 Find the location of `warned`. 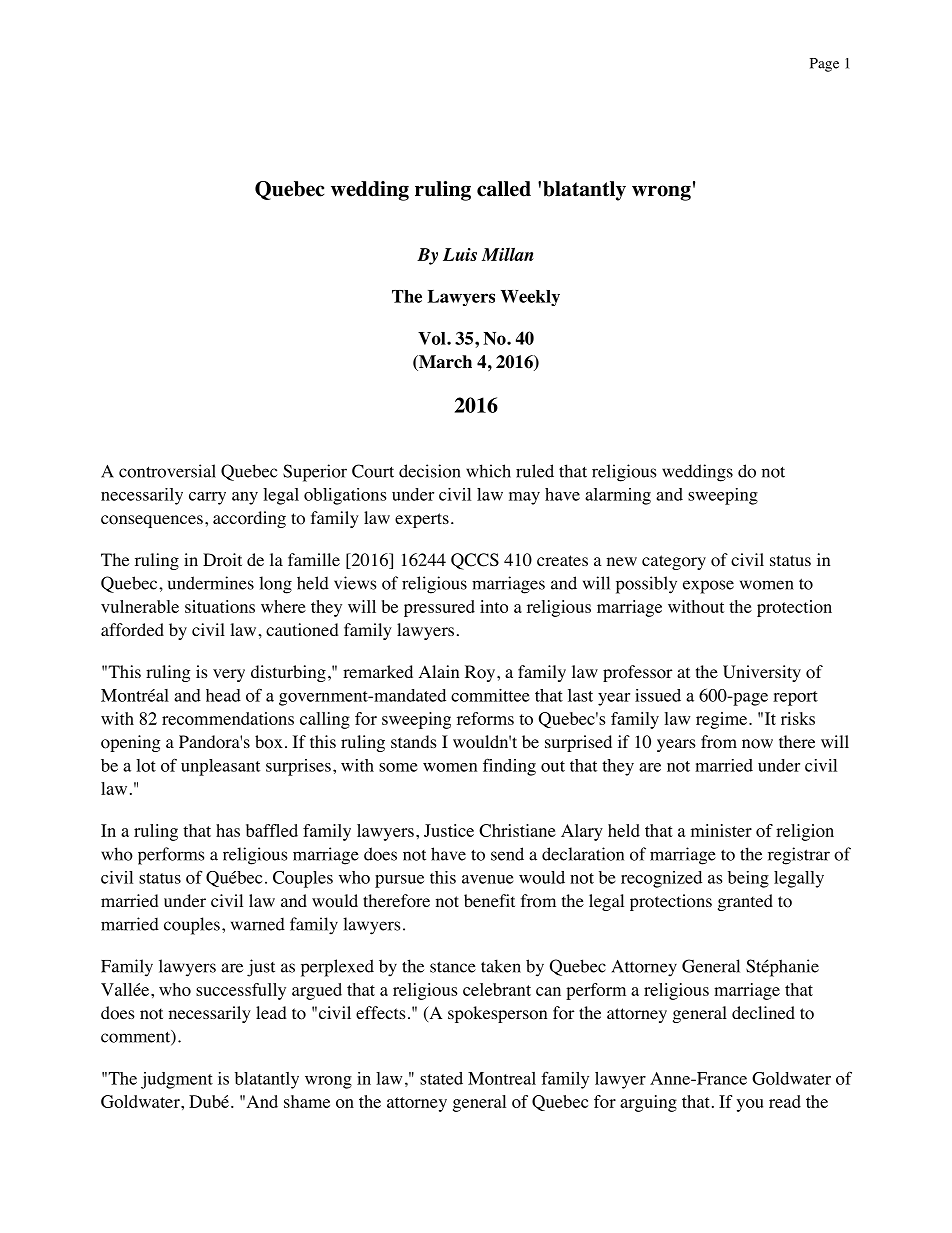

warned is located at coordinates (258, 924).
